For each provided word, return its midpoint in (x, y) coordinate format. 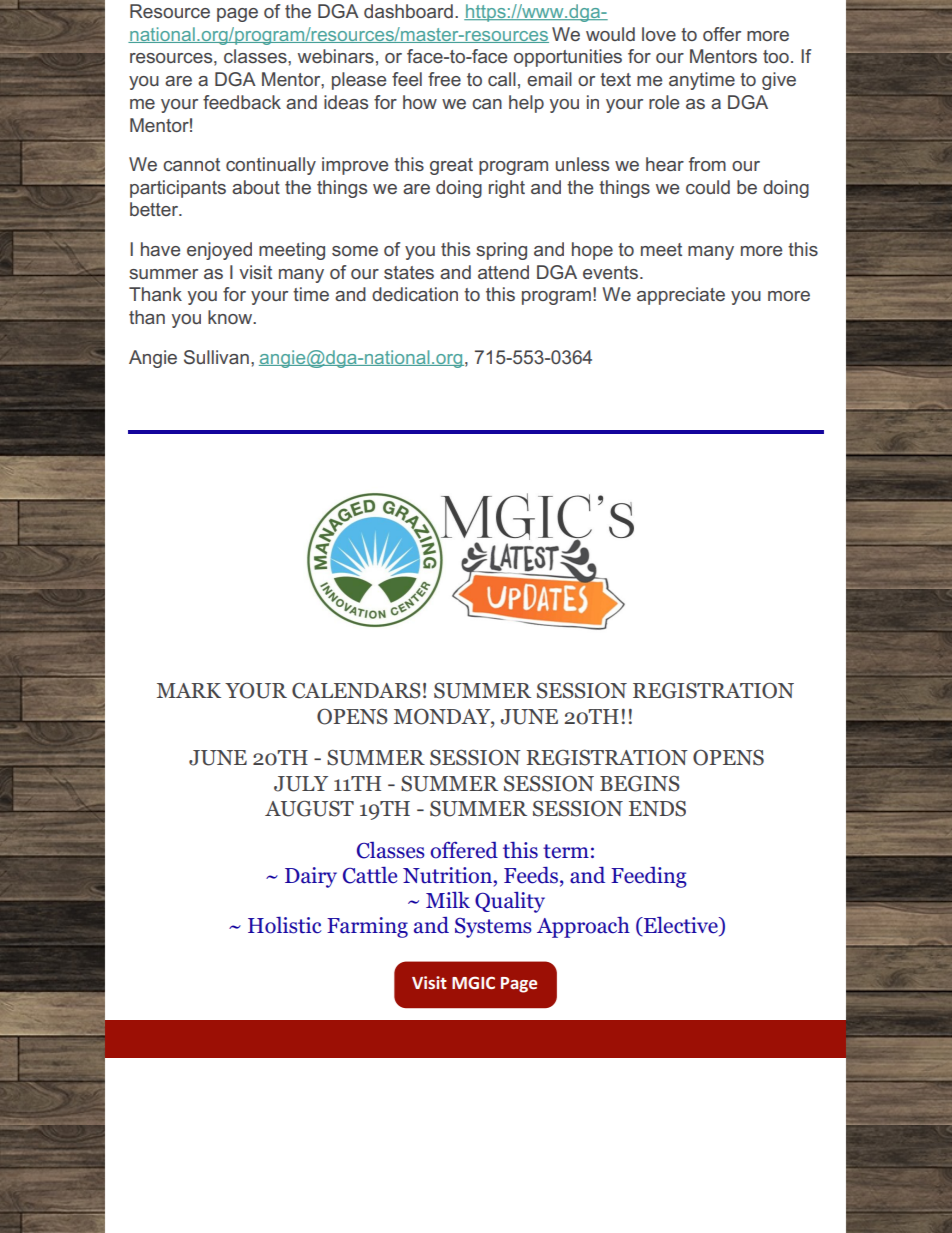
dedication (415, 294)
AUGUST (309, 809)
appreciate (681, 296)
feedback (242, 102)
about (256, 187)
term (566, 851)
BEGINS (640, 784)
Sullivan (216, 357)
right (507, 189)
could (708, 187)
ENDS (657, 809)
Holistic (285, 925)
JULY (301, 784)
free (444, 79)
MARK (189, 690)
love (659, 34)
